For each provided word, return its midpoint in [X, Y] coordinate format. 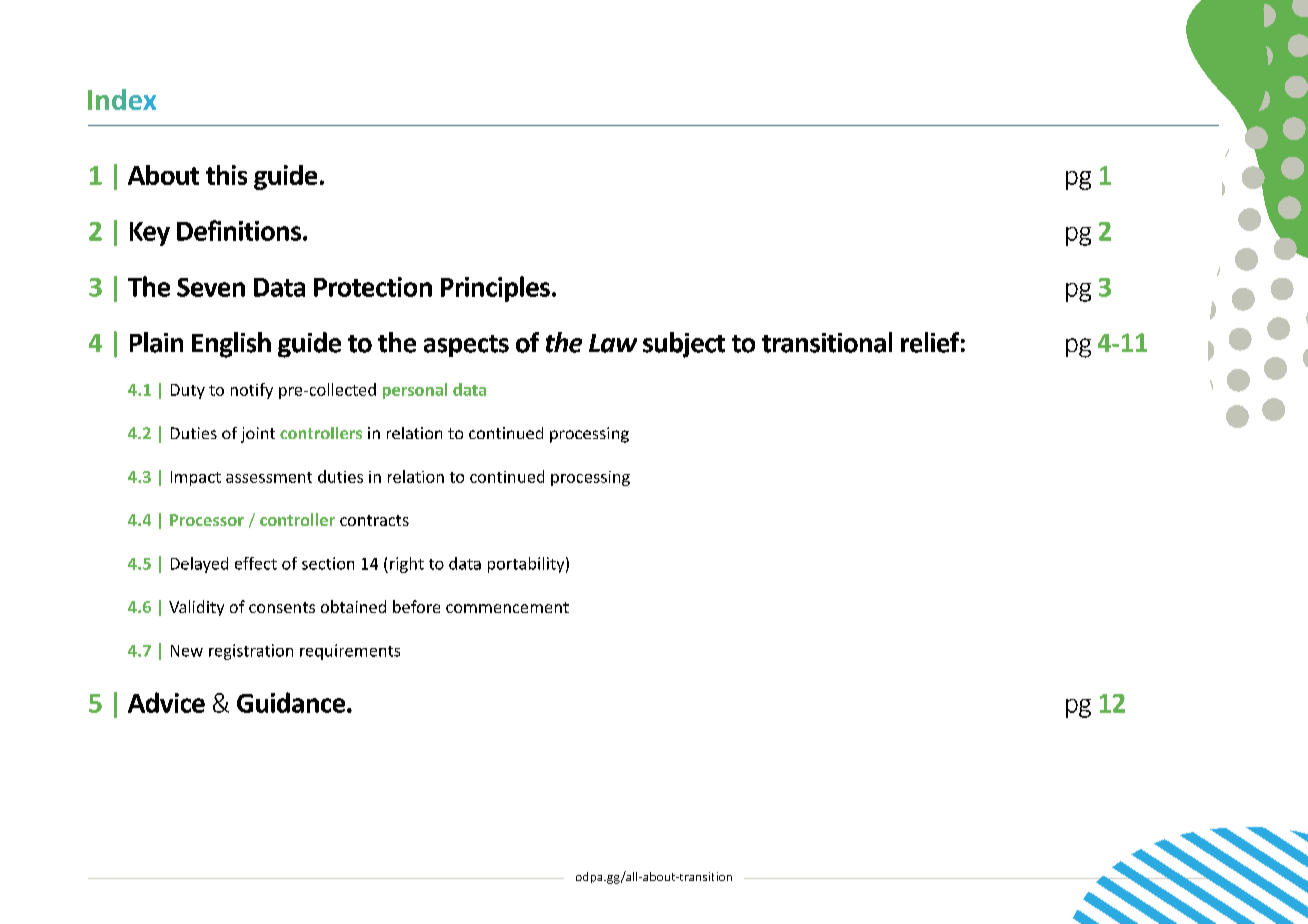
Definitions [240, 230]
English [231, 345]
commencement [507, 607]
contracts [374, 520]
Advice [166, 702]
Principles [495, 289]
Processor [207, 520]
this [226, 175]
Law [613, 343]
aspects [466, 346]
